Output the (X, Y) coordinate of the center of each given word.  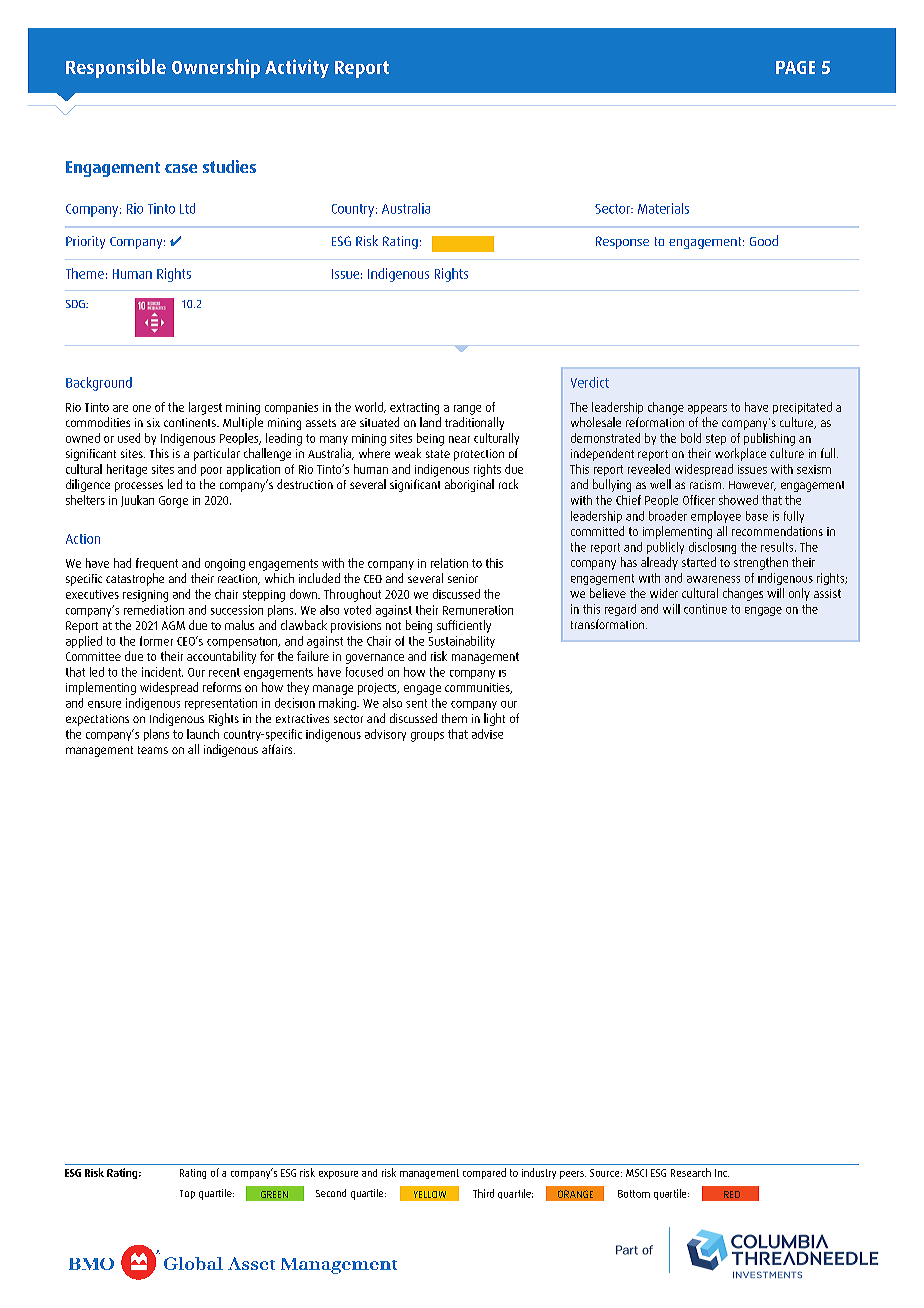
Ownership (216, 68)
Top (187, 1194)
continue (705, 609)
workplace (740, 454)
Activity (297, 68)
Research (691, 1172)
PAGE (795, 67)
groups (427, 737)
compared (484, 1173)
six (153, 422)
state (438, 454)
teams (153, 750)
